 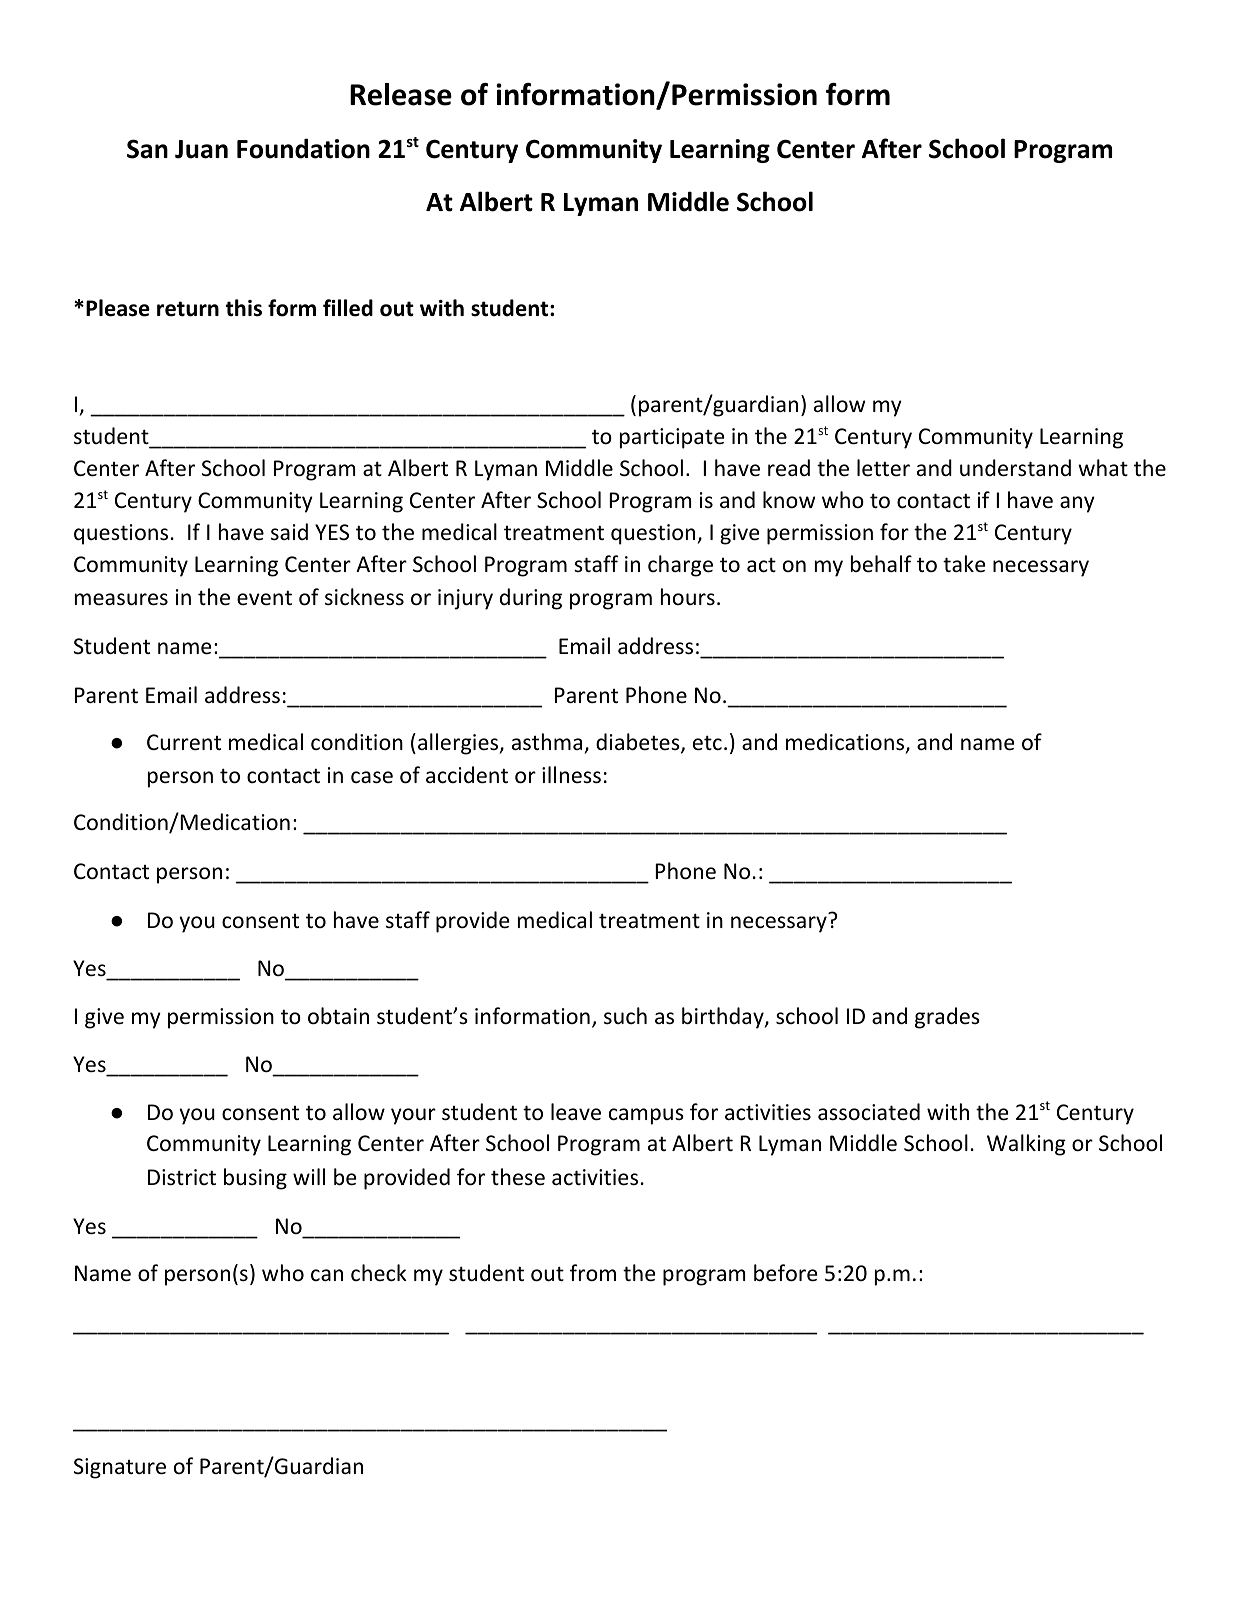 I want to click on Release, so click(x=401, y=94).
